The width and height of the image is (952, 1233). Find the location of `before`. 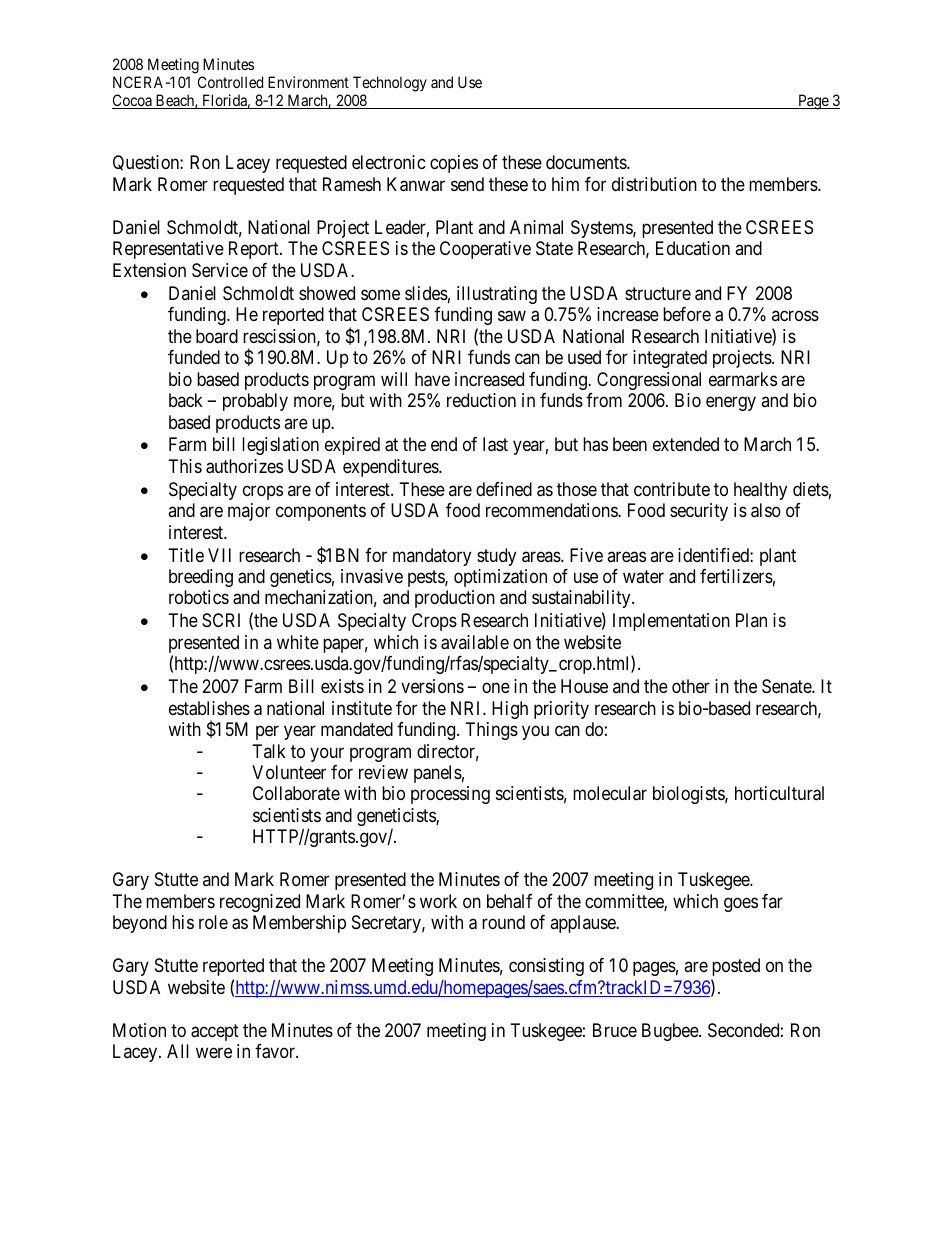

before is located at coordinates (687, 314).
